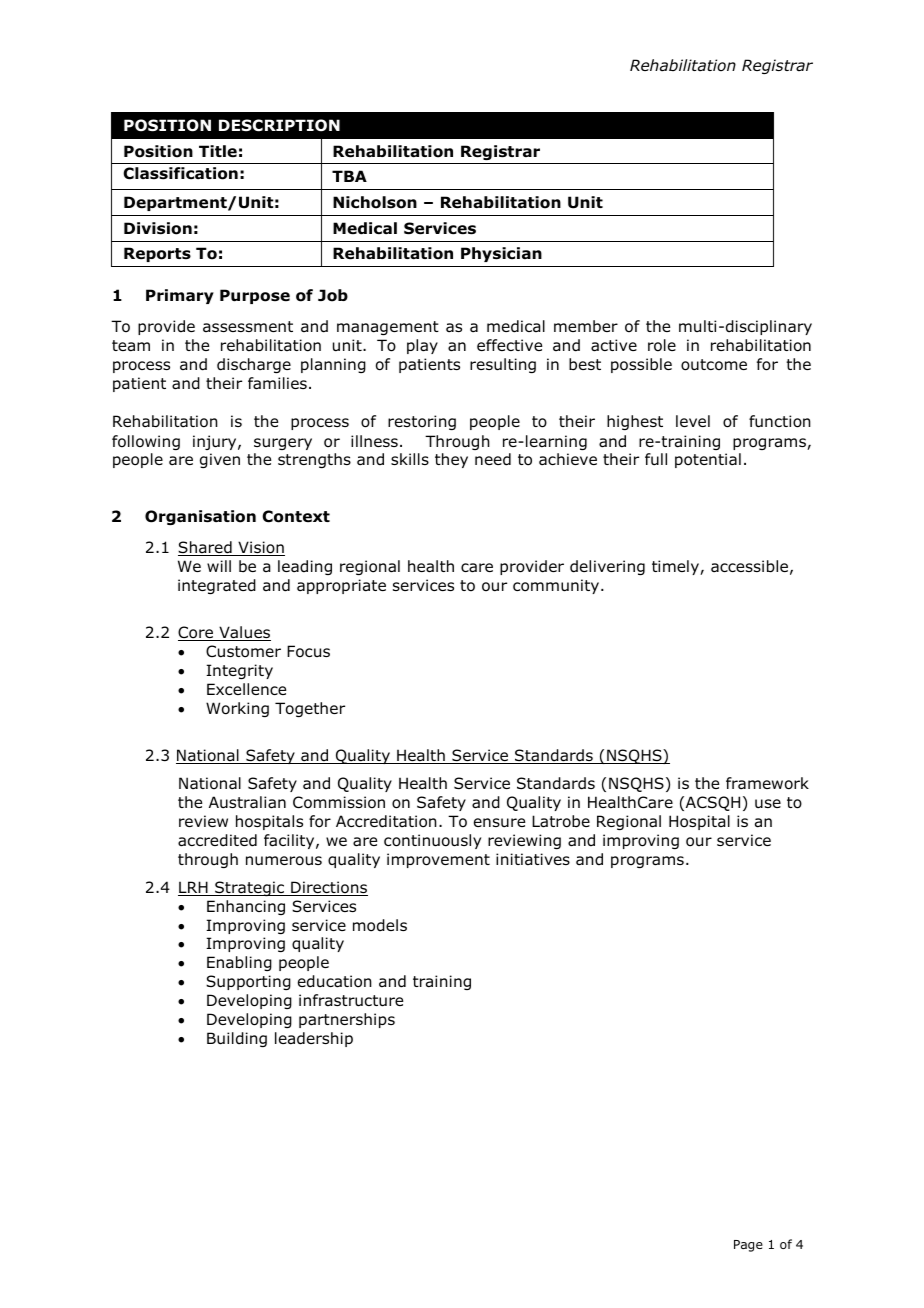 The width and height of the screenshot is (924, 1308). Describe the element at coordinates (239, 671) in the screenshot. I see `Integrity` at that location.
